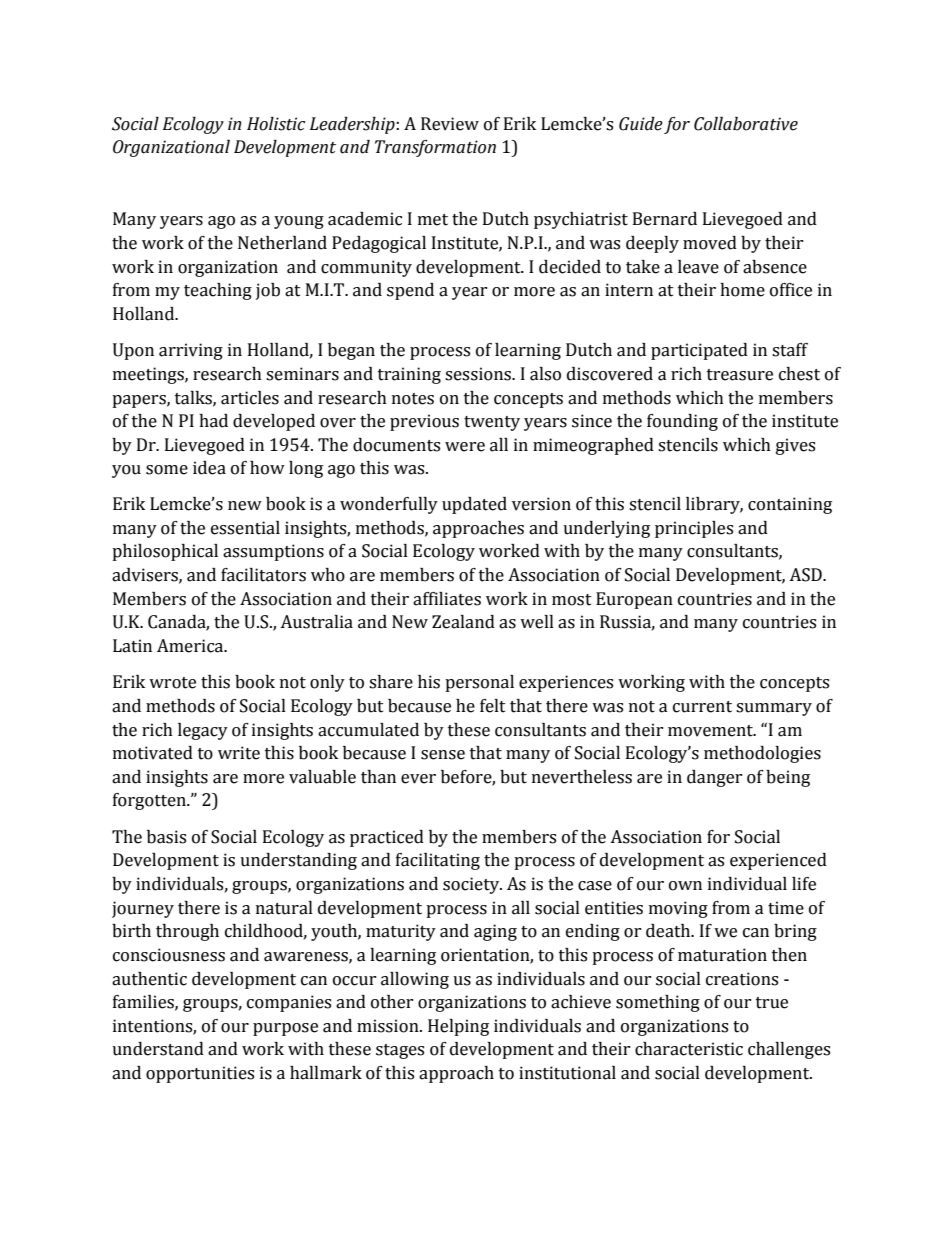 This document has width=952, height=1233. Describe the element at coordinates (435, 148) in the document. I see `Transformation` at that location.
